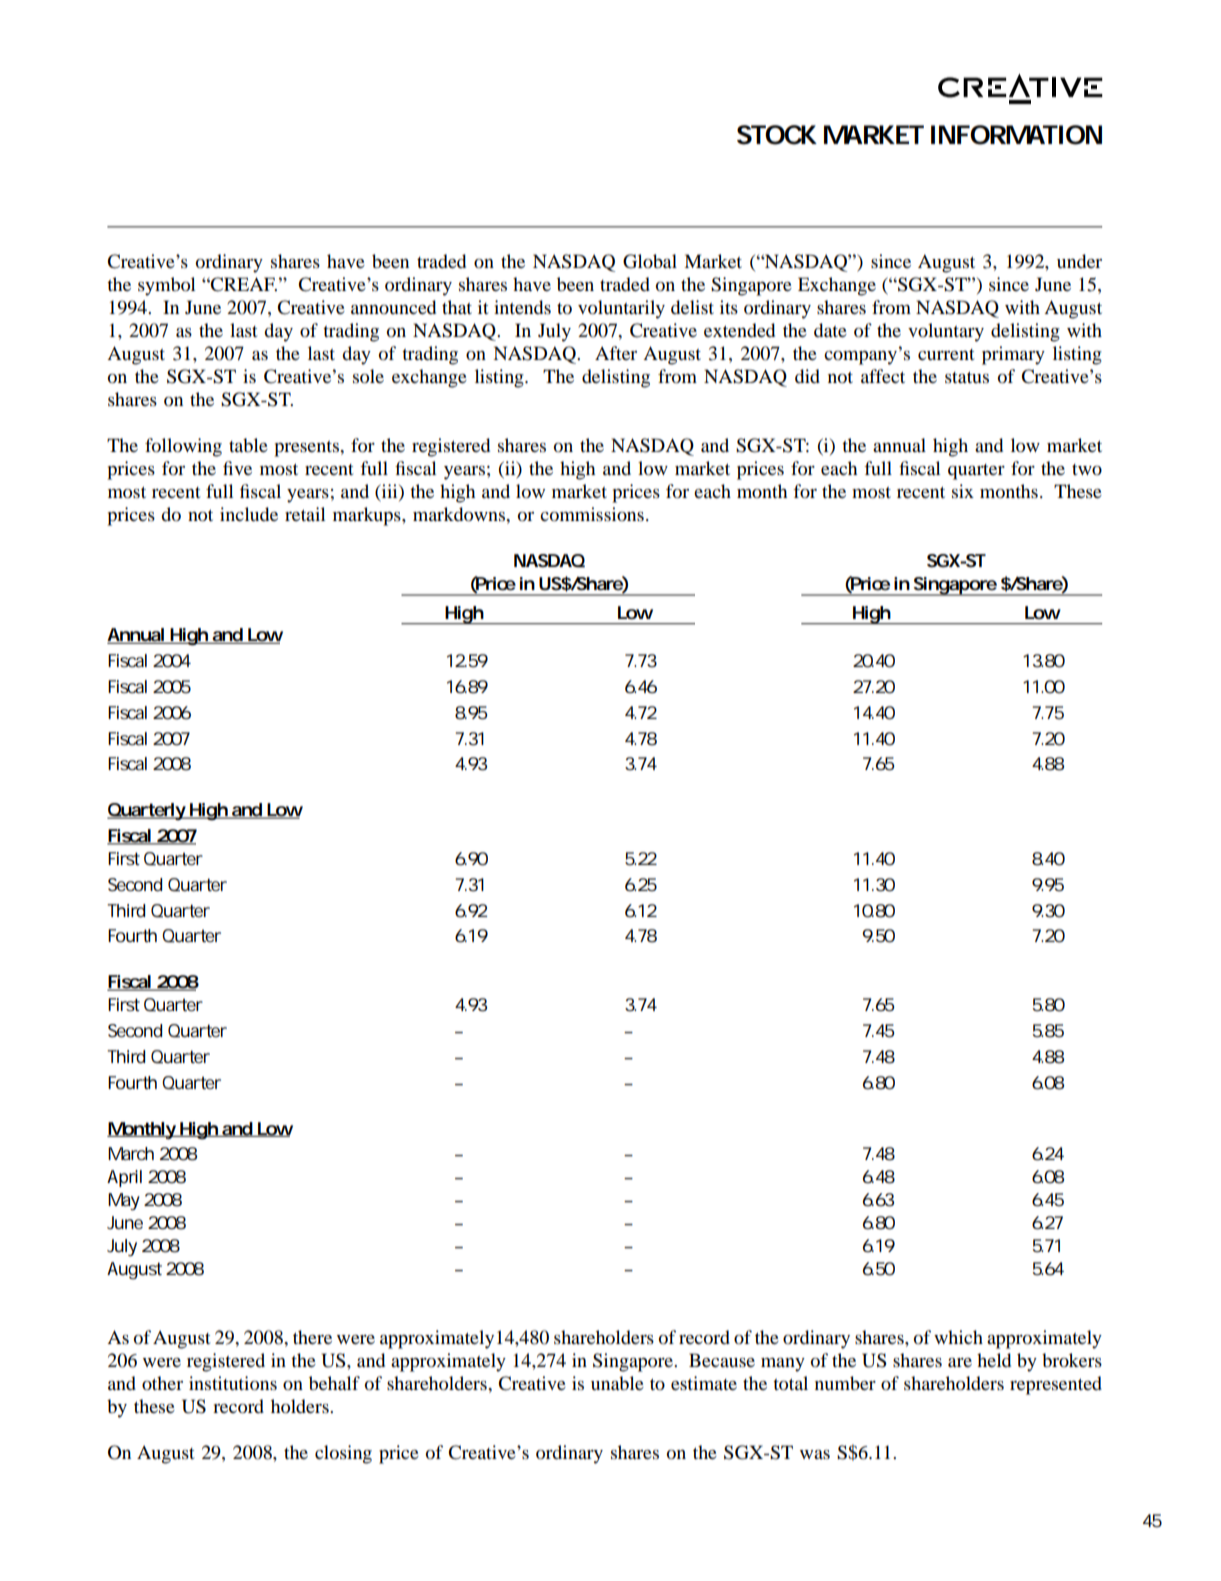 The image size is (1221, 1581). Describe the element at coordinates (166, 286) in the screenshot. I see `symbol` at that location.
